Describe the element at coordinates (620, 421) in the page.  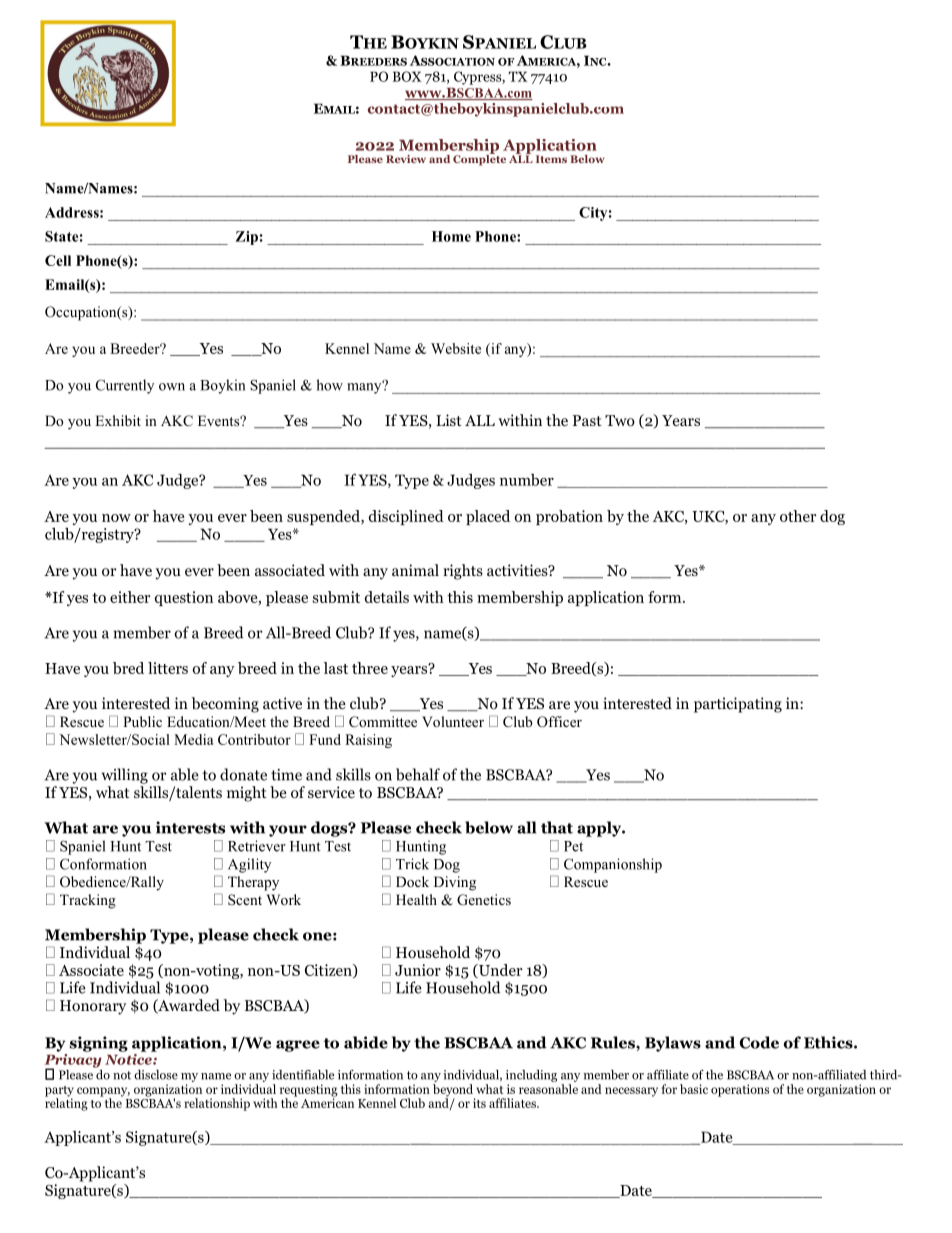
I see `Two` at that location.
